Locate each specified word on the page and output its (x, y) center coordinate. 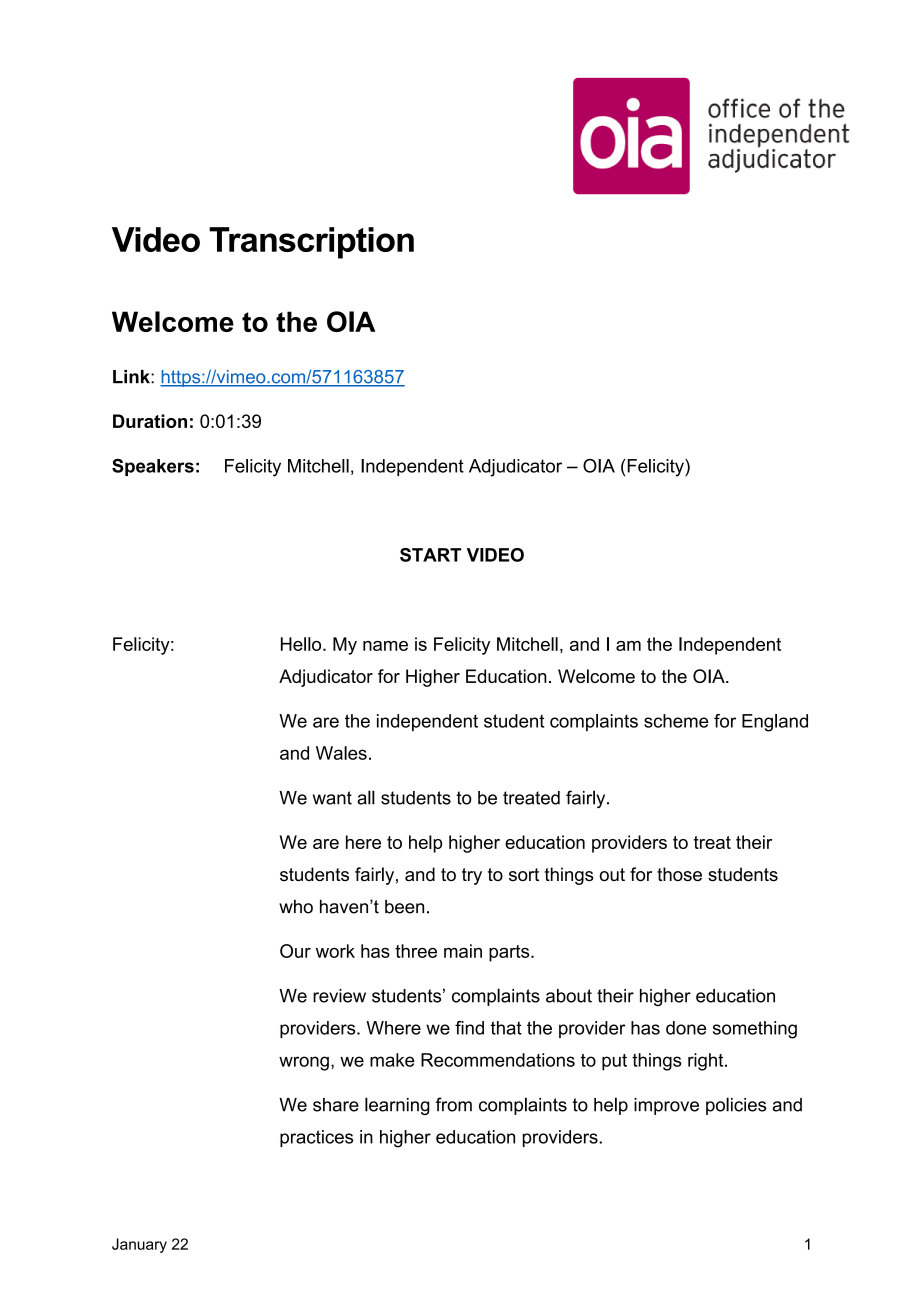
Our (295, 951)
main (463, 951)
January (139, 1245)
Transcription (311, 243)
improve (666, 1106)
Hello (302, 644)
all (366, 797)
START (430, 555)
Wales (341, 753)
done (686, 1028)
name (385, 646)
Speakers (153, 467)
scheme (676, 721)
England (775, 723)
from (454, 1104)
